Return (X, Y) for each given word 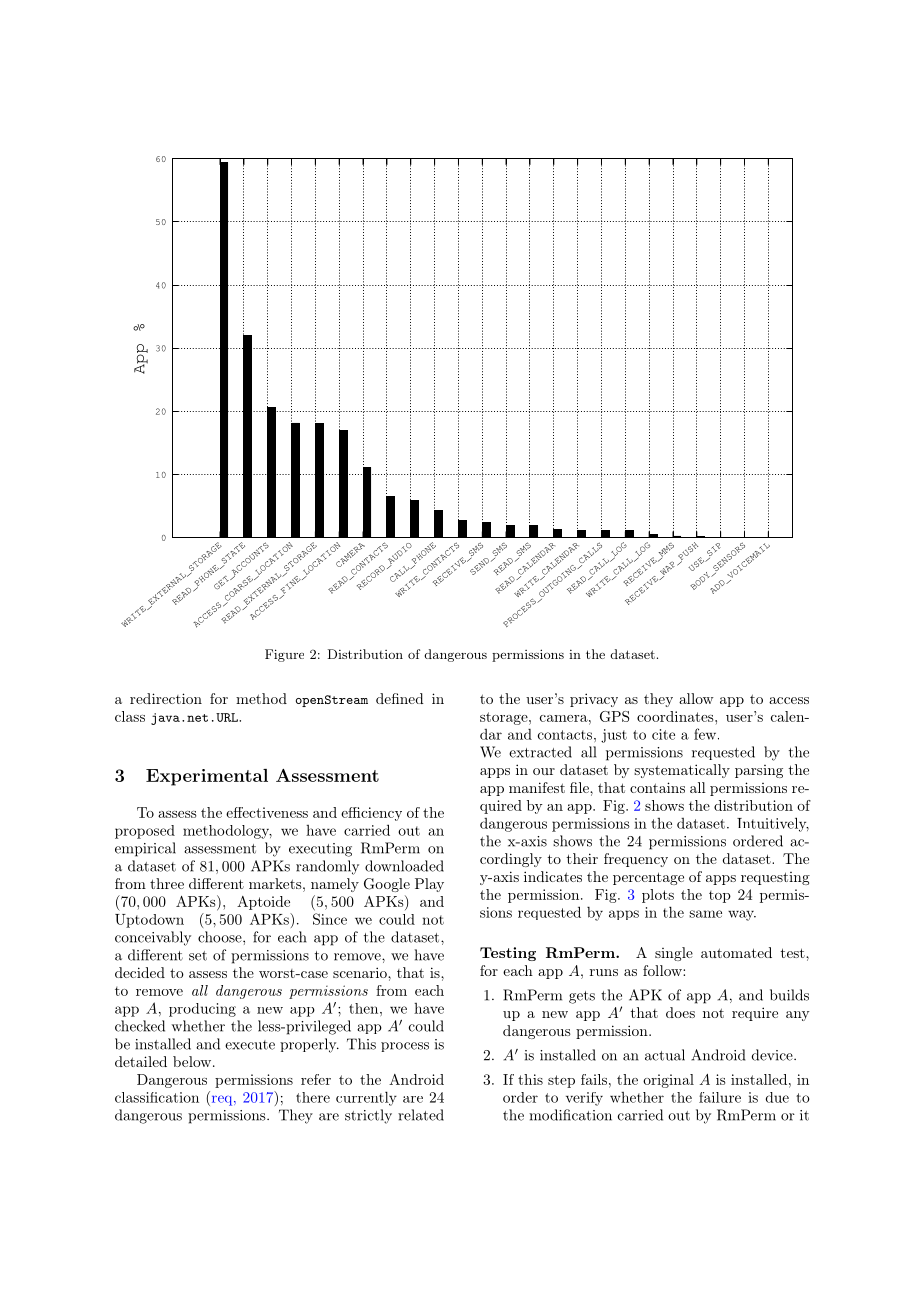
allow (696, 698)
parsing (759, 771)
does (680, 1012)
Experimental (207, 777)
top (720, 897)
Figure (284, 655)
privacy (594, 700)
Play (429, 885)
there (313, 1097)
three (167, 883)
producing (202, 1010)
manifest (537, 787)
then (365, 1008)
